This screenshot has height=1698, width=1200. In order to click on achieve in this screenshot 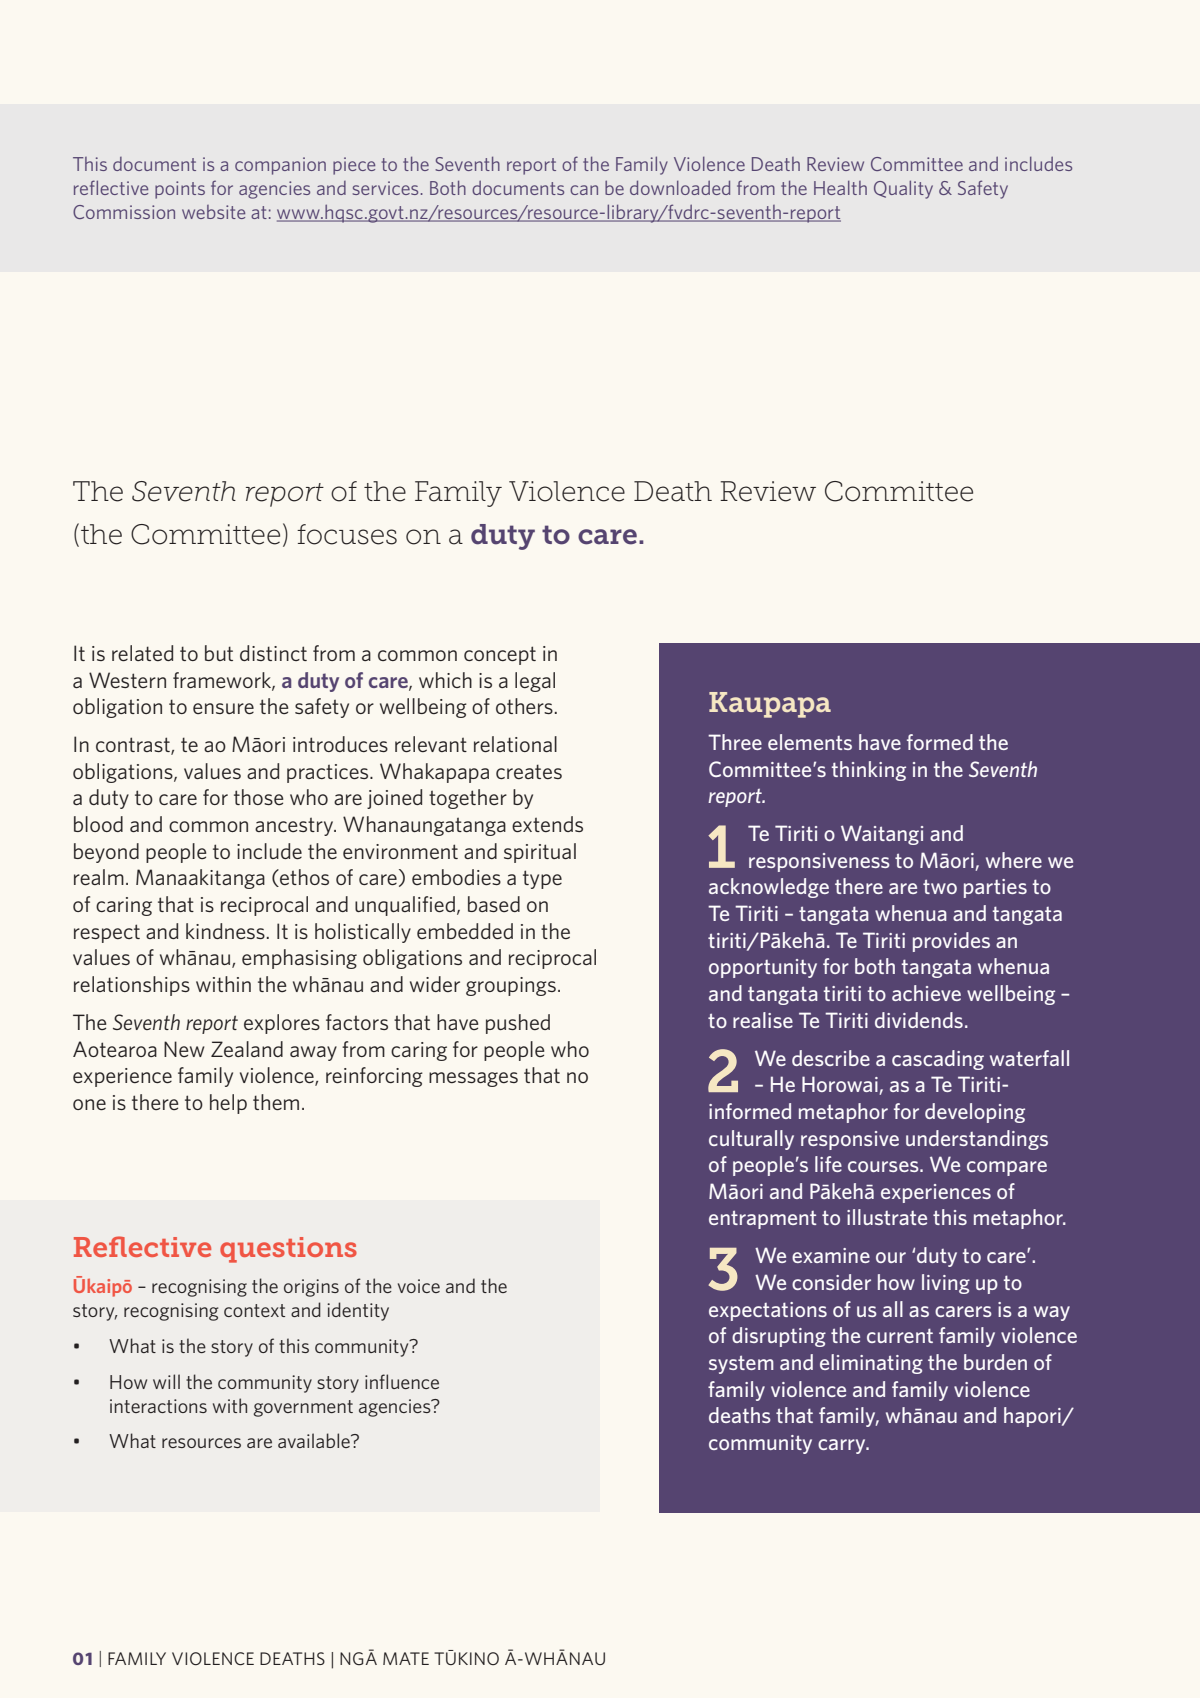, I will do `click(926, 993)`.
